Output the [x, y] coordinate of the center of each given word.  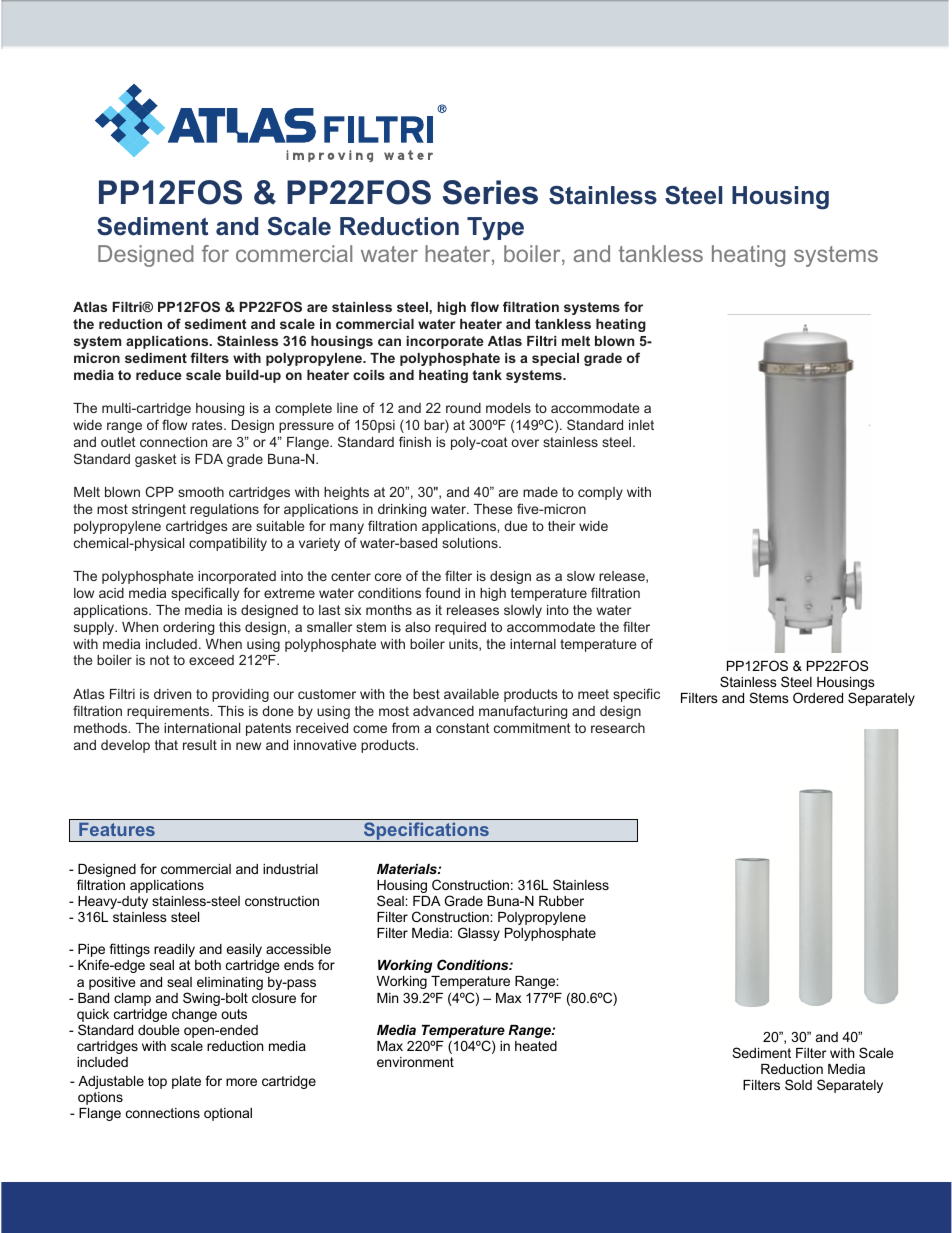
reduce [159, 375]
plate [186, 1082]
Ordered [818, 697]
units [464, 645]
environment [415, 1062]
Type [495, 228]
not [160, 660]
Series [490, 192]
